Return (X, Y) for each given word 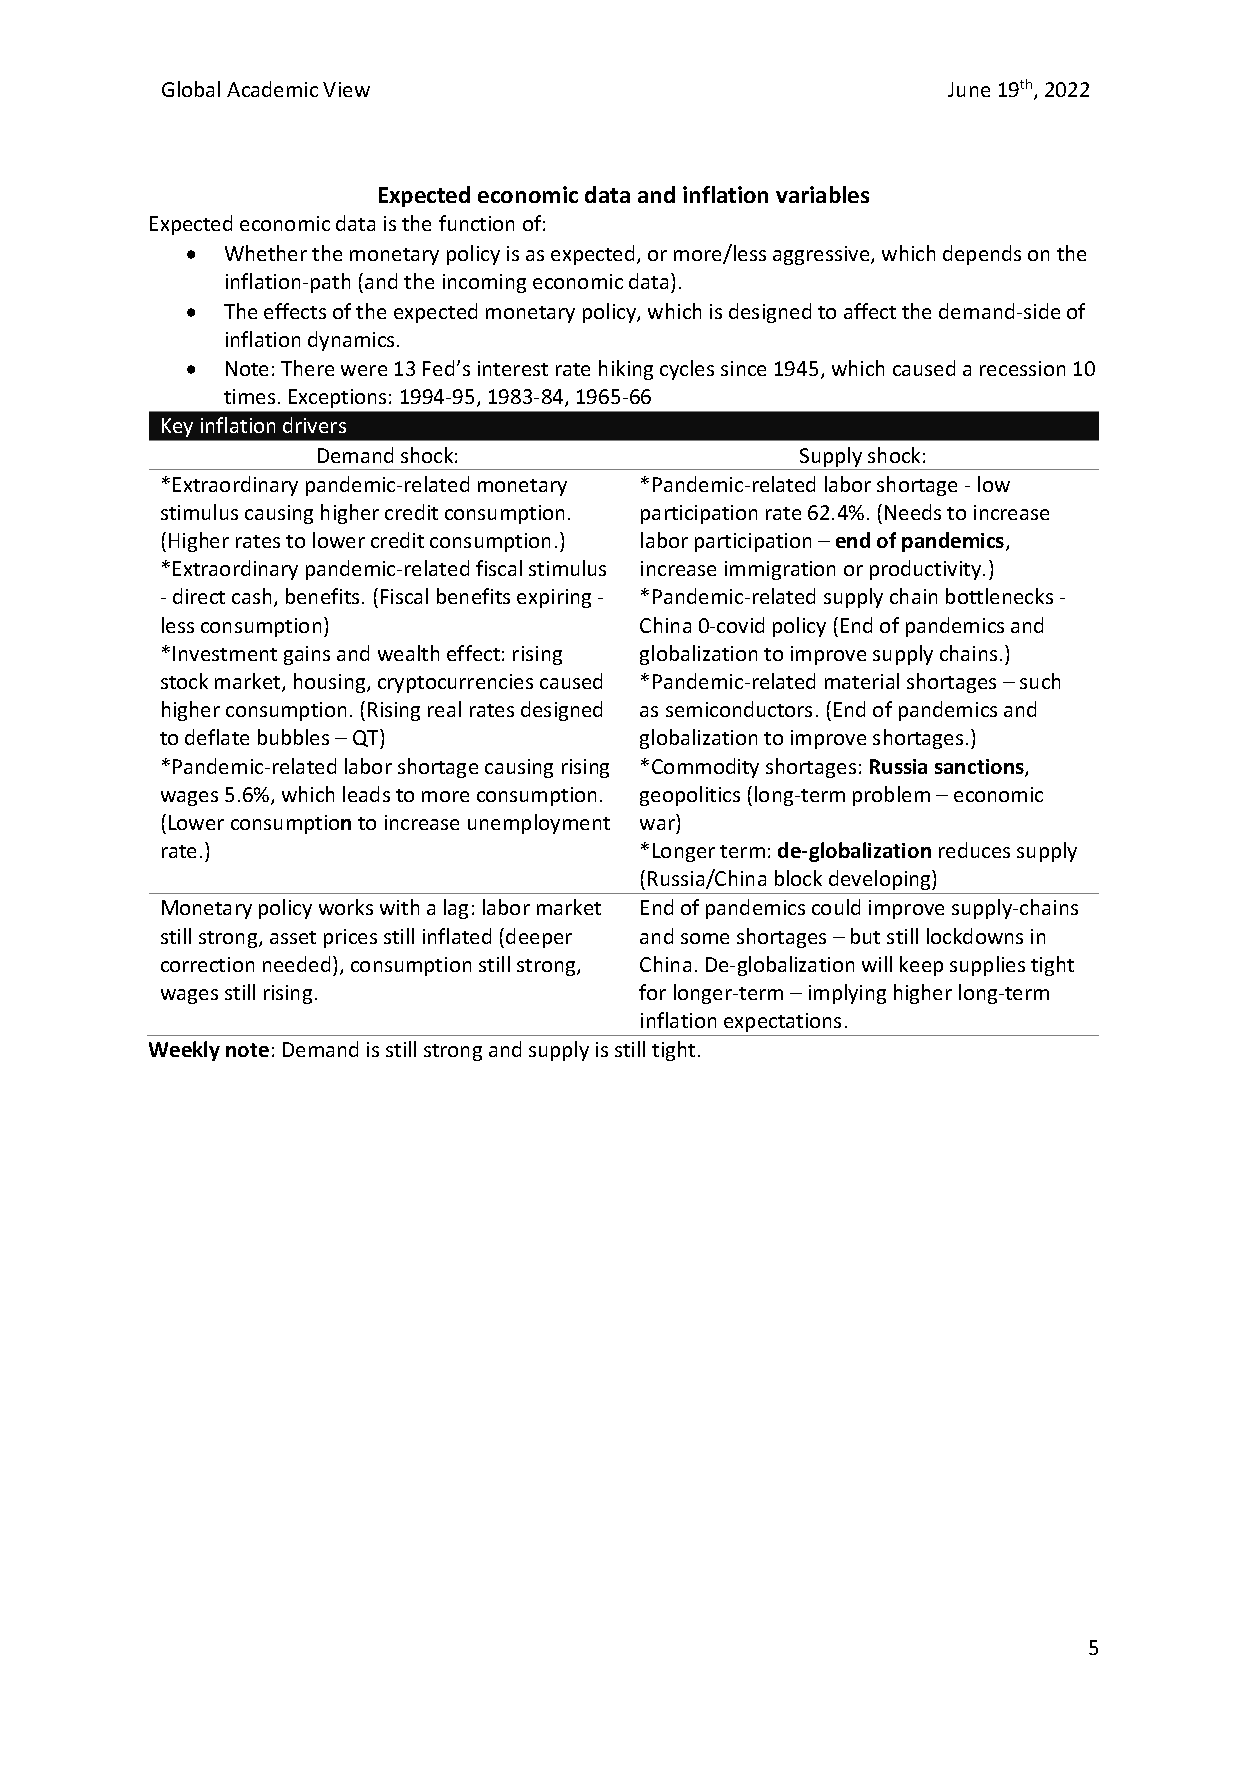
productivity (927, 570)
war (659, 826)
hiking (626, 370)
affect (870, 311)
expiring (554, 598)
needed (296, 964)
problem (891, 796)
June (969, 89)
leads (366, 794)
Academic (272, 89)
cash (251, 596)
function (476, 223)
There (307, 368)
